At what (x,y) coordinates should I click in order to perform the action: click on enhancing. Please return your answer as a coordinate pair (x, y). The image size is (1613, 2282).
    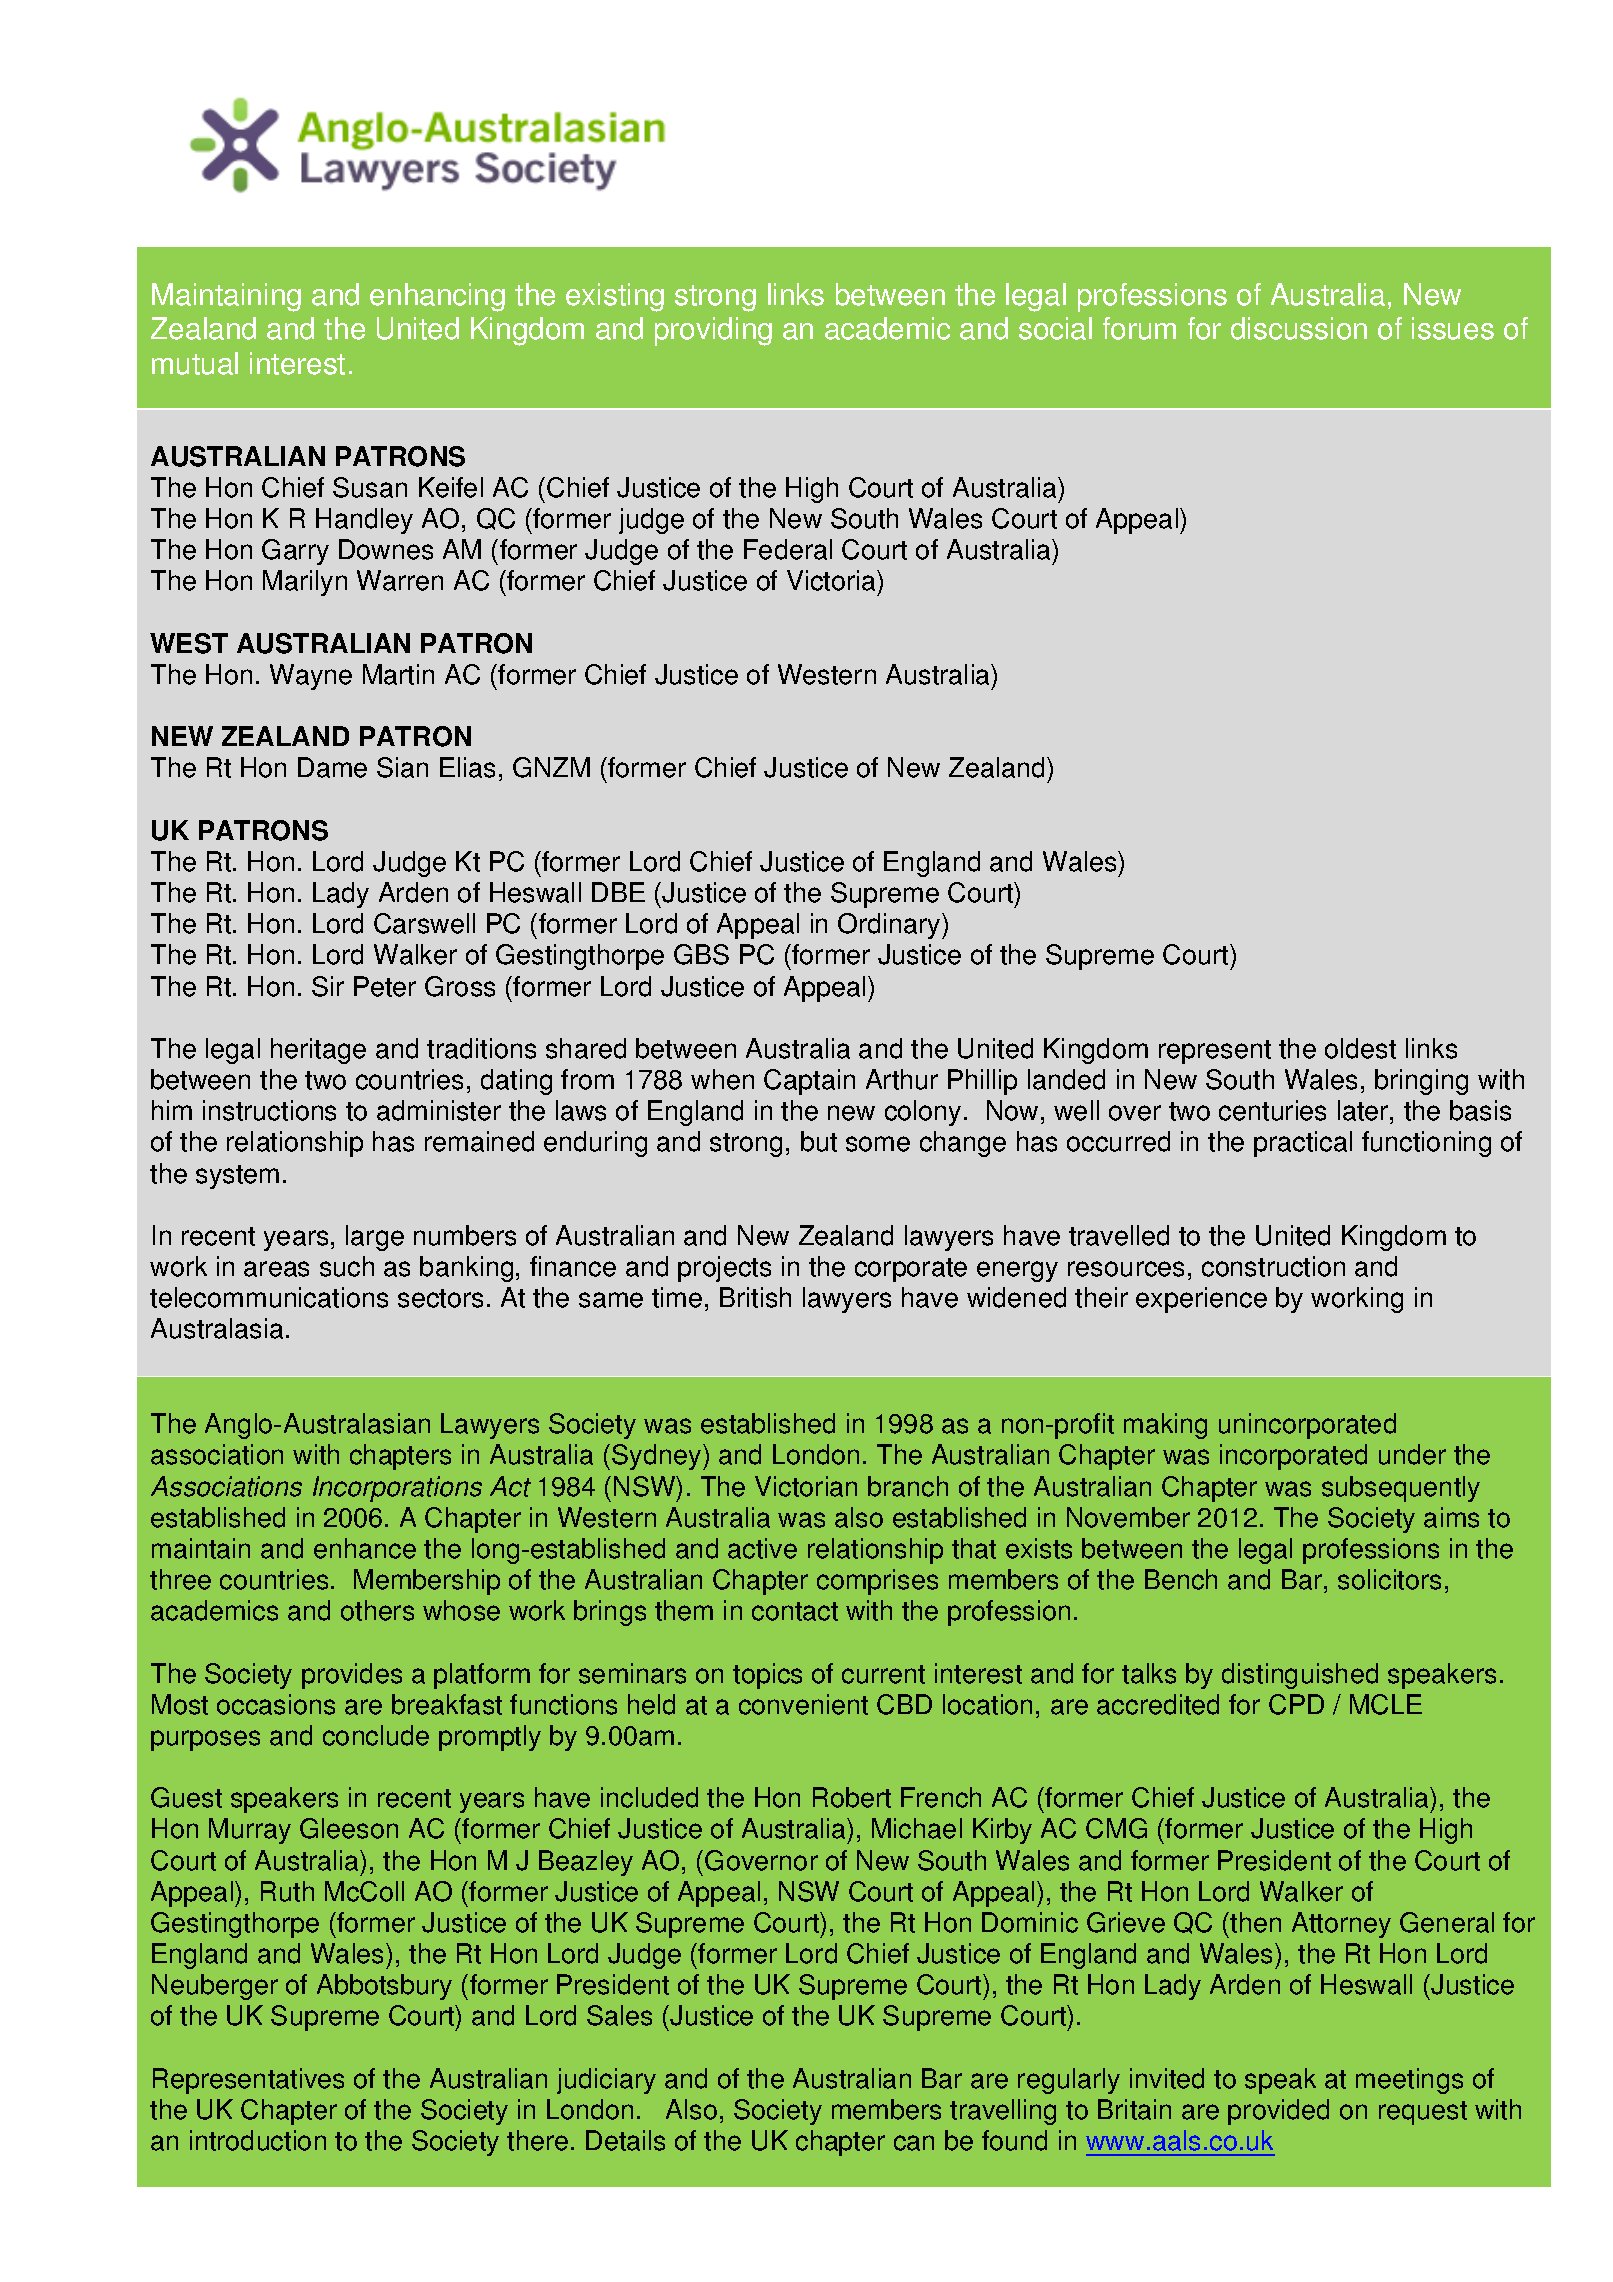
    Looking at the image, I should click on (437, 297).
